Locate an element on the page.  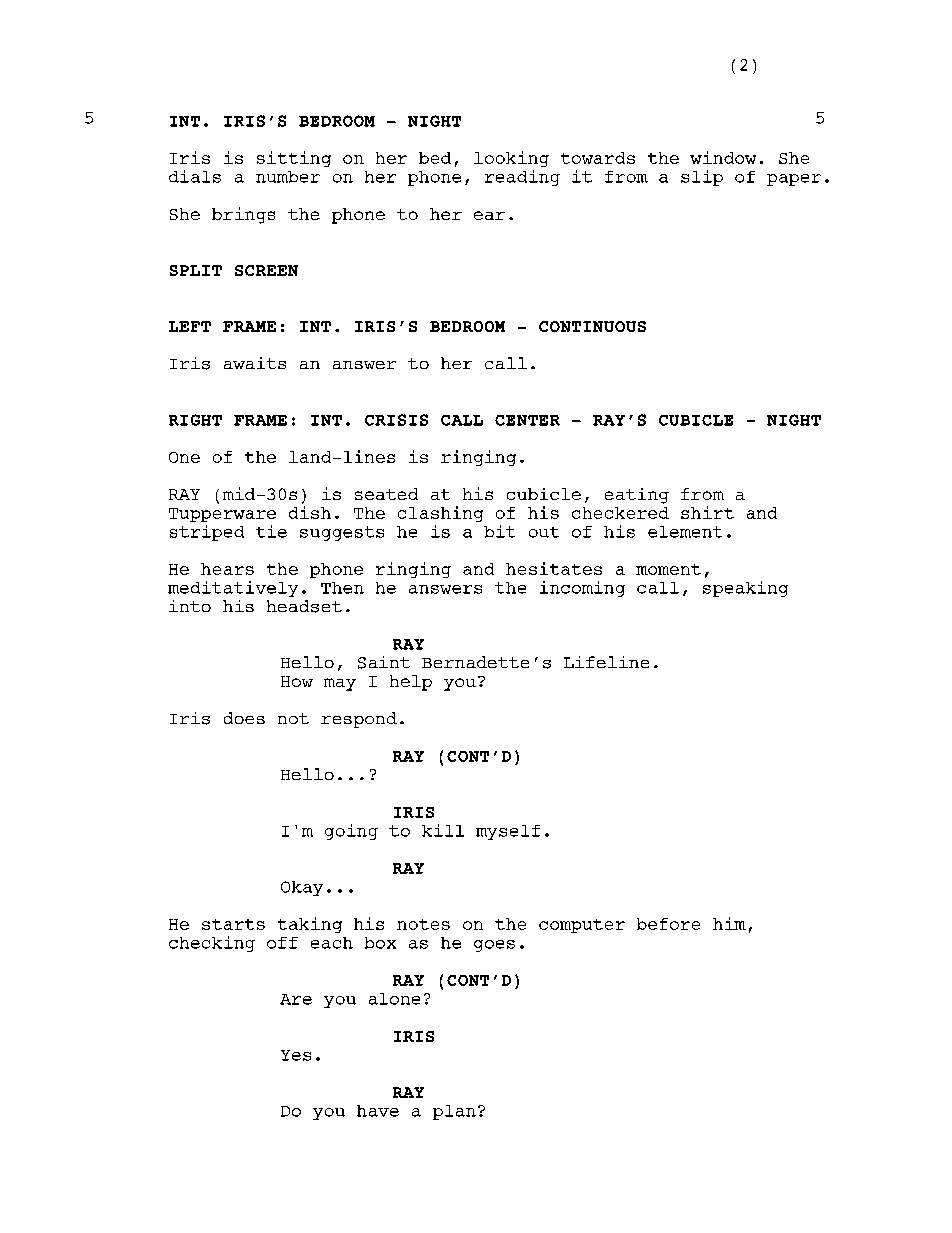
reading is located at coordinates (522, 178).
